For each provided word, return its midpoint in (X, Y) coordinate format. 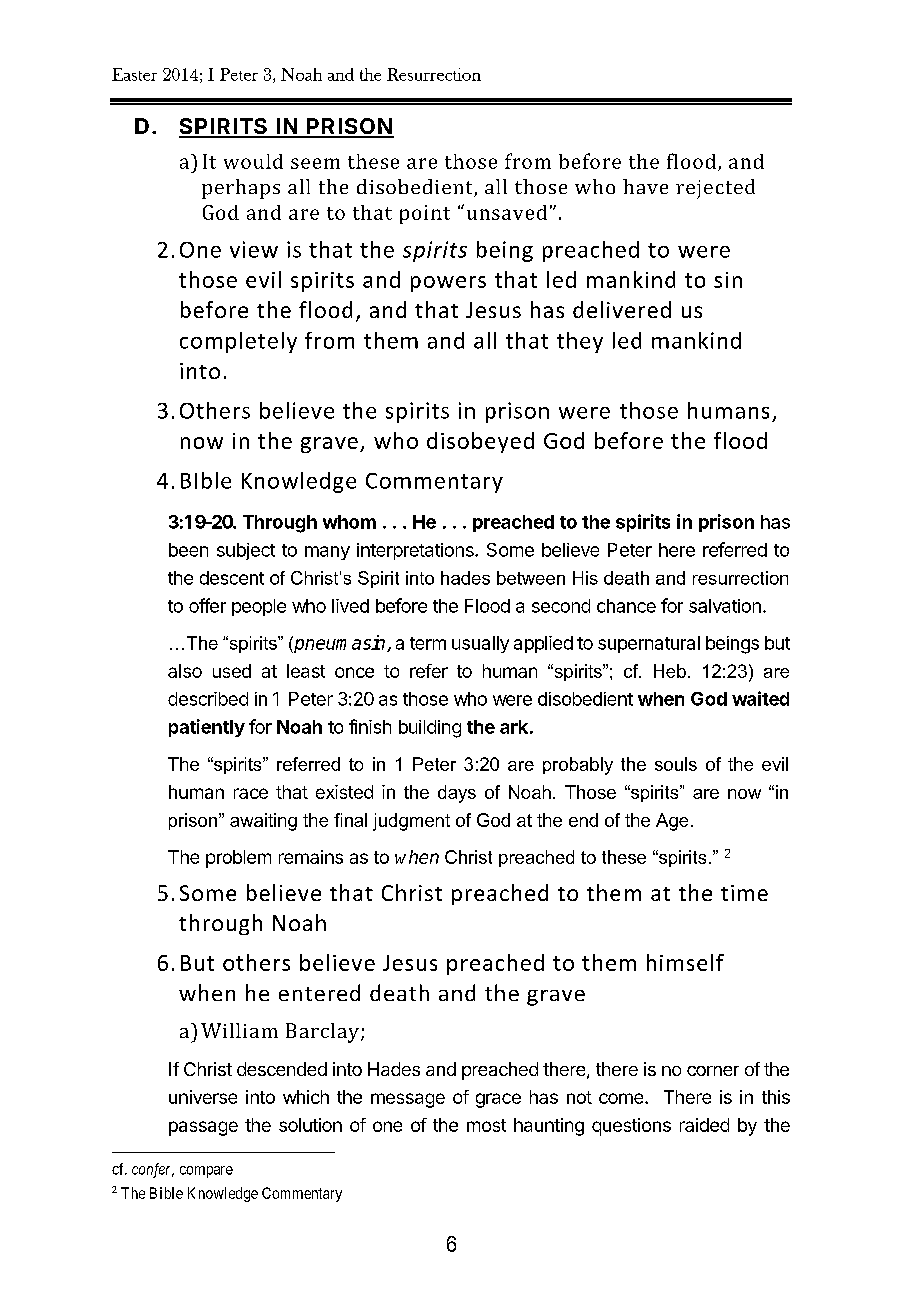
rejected (715, 189)
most (486, 1125)
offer (207, 605)
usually (480, 644)
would (253, 161)
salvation (725, 606)
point (425, 214)
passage (203, 1128)
